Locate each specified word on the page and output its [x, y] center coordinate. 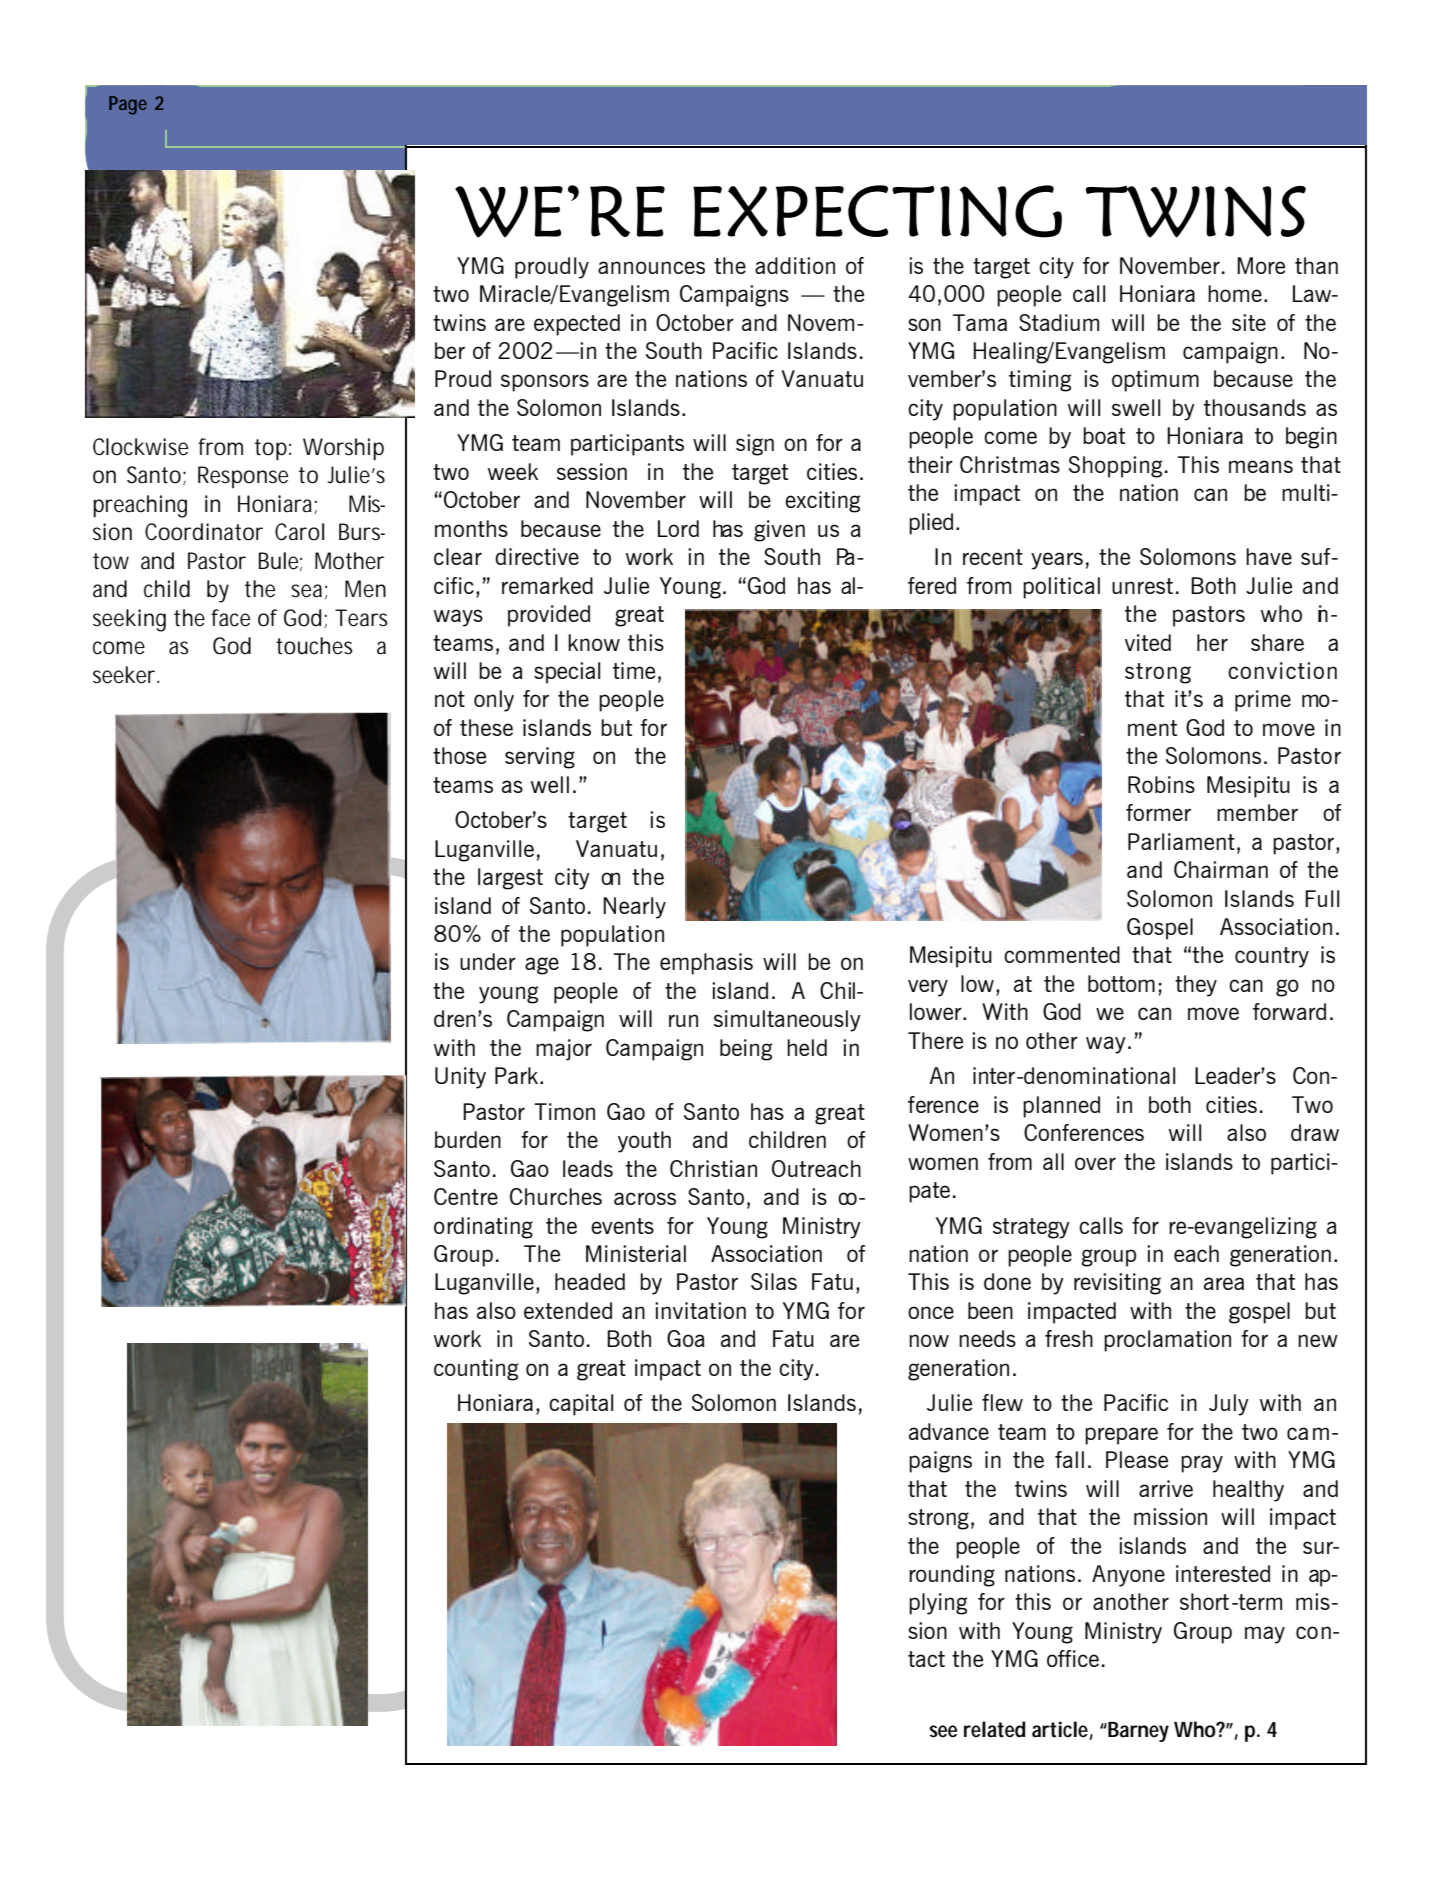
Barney [1138, 1732]
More [1261, 265]
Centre [466, 1196]
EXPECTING [877, 211]
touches [314, 646]
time [634, 670]
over [1095, 1163]
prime [1263, 701]
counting [476, 1370]
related [995, 1729]
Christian [713, 1168]
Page [128, 105]
